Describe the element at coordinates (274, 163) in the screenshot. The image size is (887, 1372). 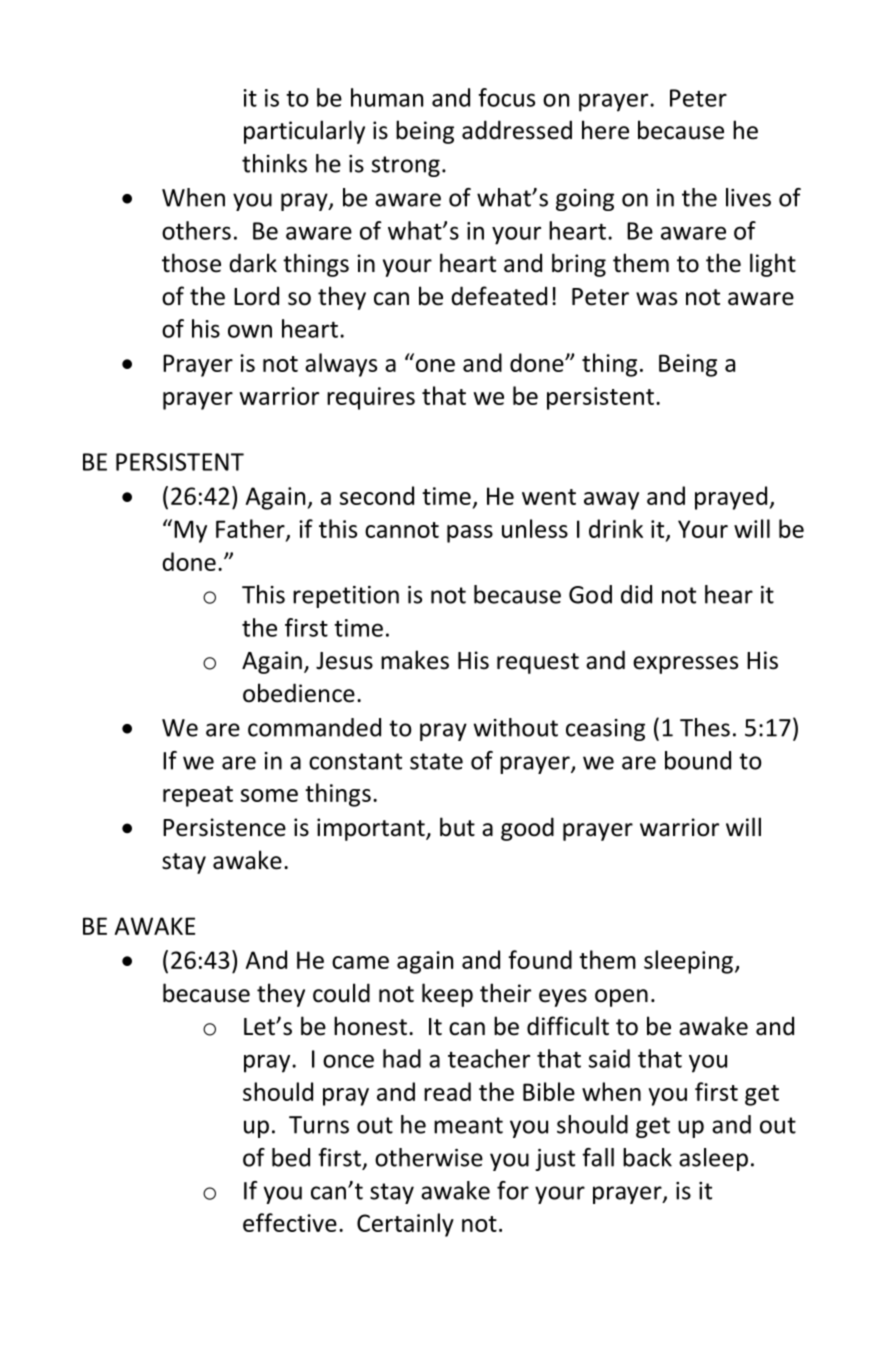
I see `thinks` at that location.
